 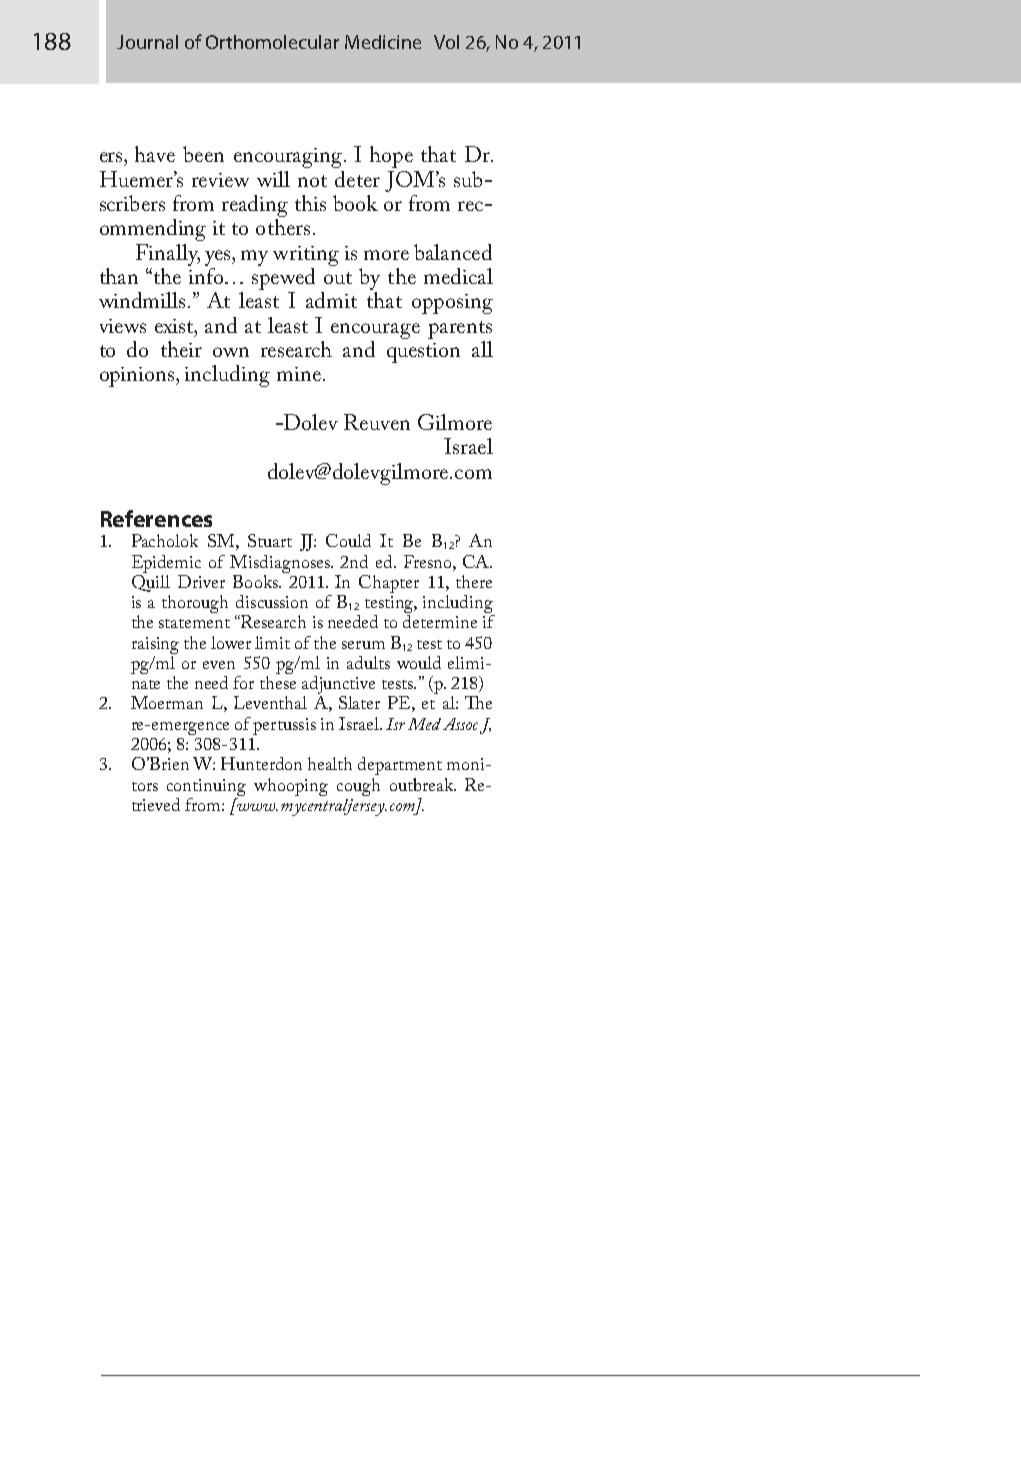 I want to click on Vol, so click(x=446, y=42).
